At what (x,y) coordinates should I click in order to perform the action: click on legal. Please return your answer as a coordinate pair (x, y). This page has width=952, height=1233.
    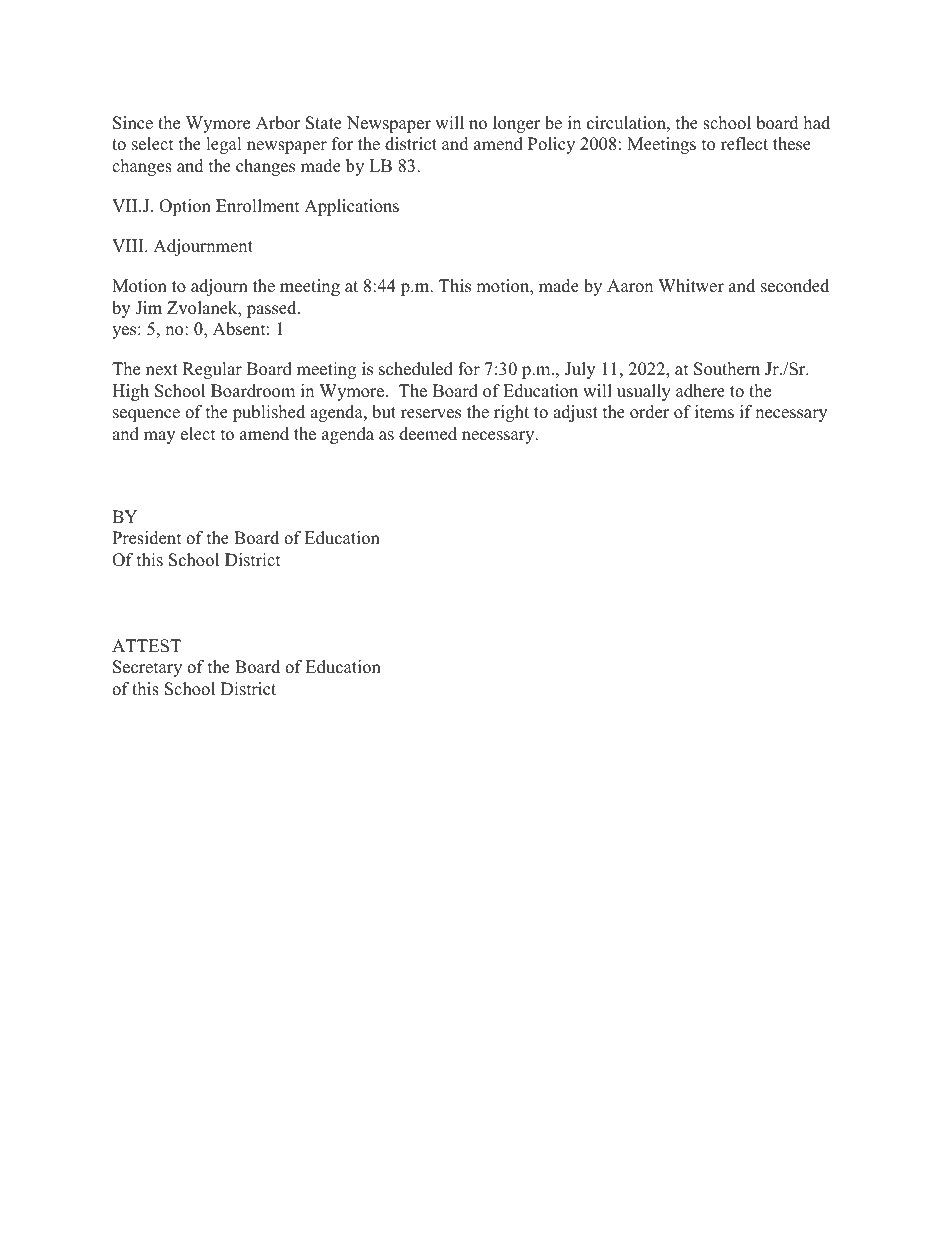
    Looking at the image, I should click on (224, 145).
